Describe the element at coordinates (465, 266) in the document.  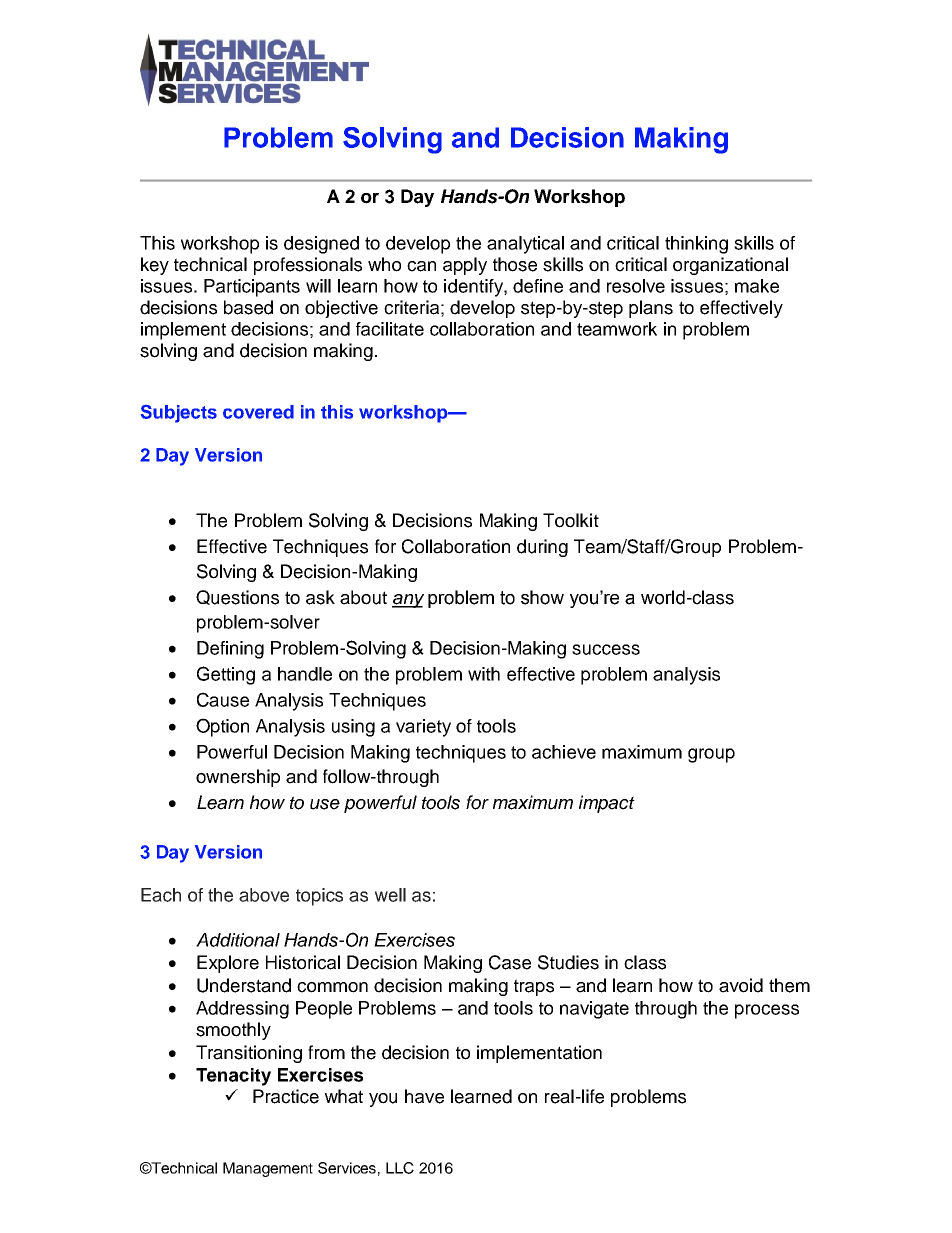
I see `apply` at that location.
